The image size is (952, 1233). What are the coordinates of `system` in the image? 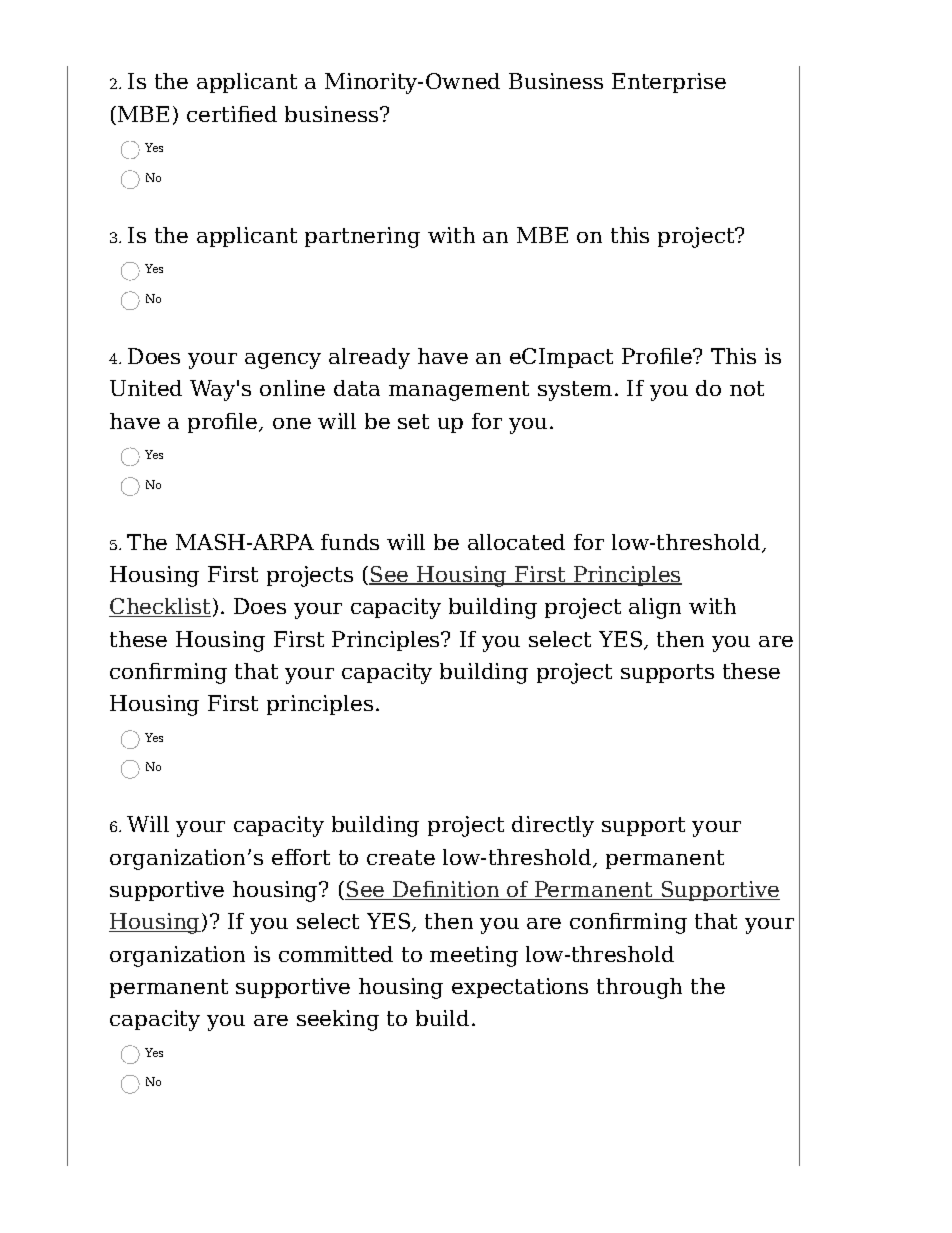 It's located at (575, 391).
